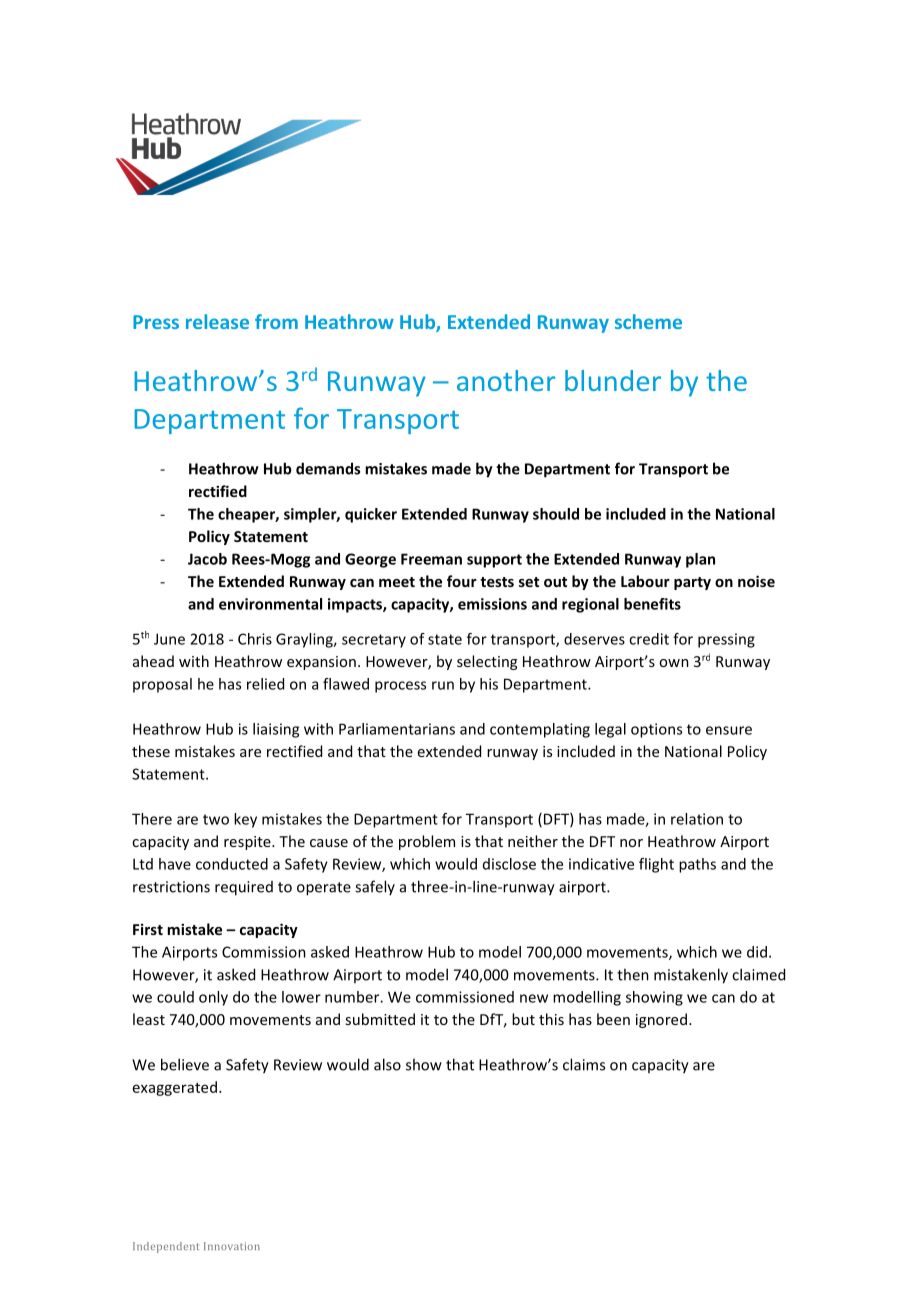  Describe the element at coordinates (427, 842) in the screenshot. I see `problem` at that location.
